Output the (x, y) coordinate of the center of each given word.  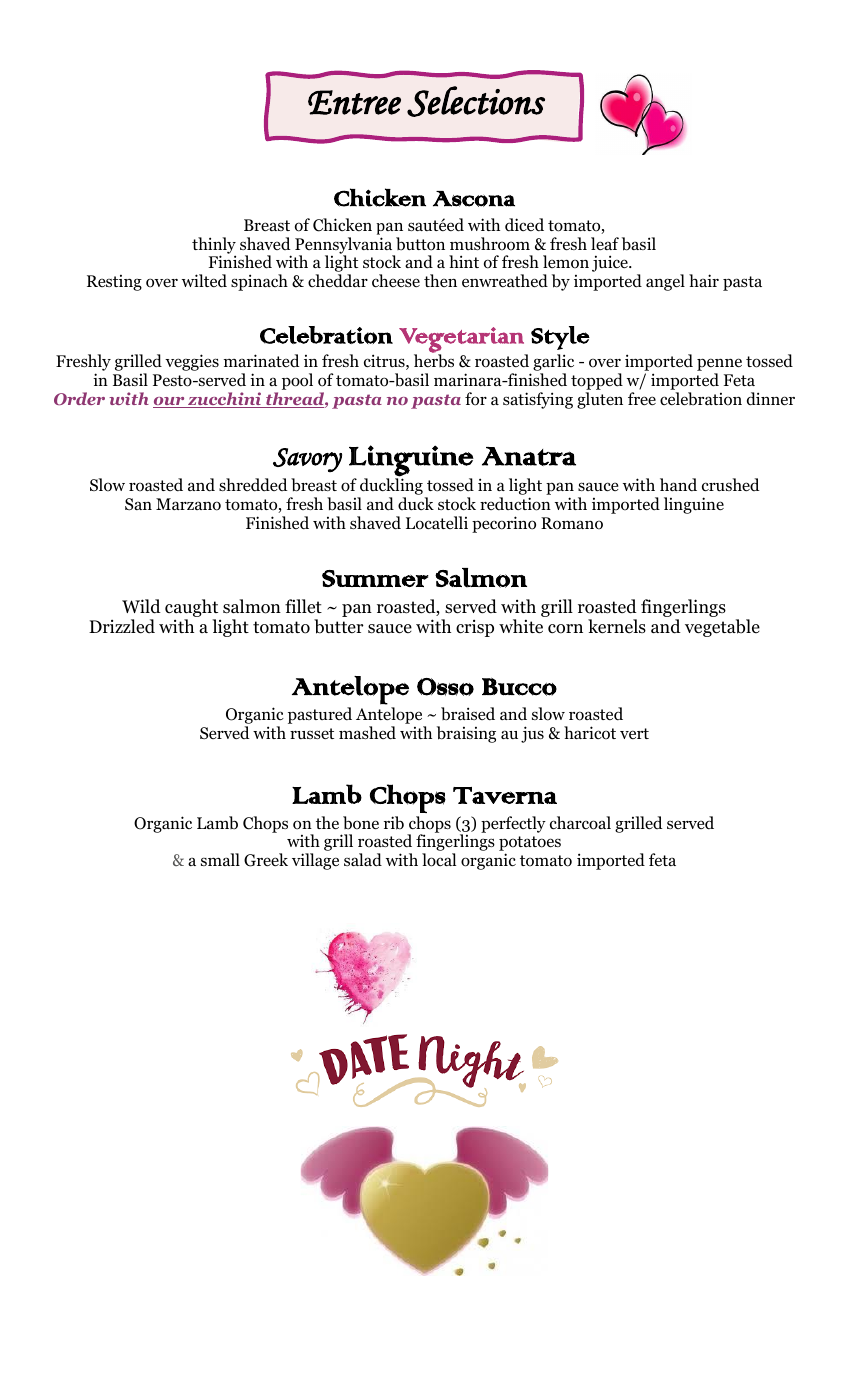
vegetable (722, 628)
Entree (354, 102)
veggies (192, 362)
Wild (141, 606)
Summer (375, 578)
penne (719, 366)
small (220, 859)
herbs (434, 361)
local (439, 860)
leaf (605, 243)
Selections (476, 101)
